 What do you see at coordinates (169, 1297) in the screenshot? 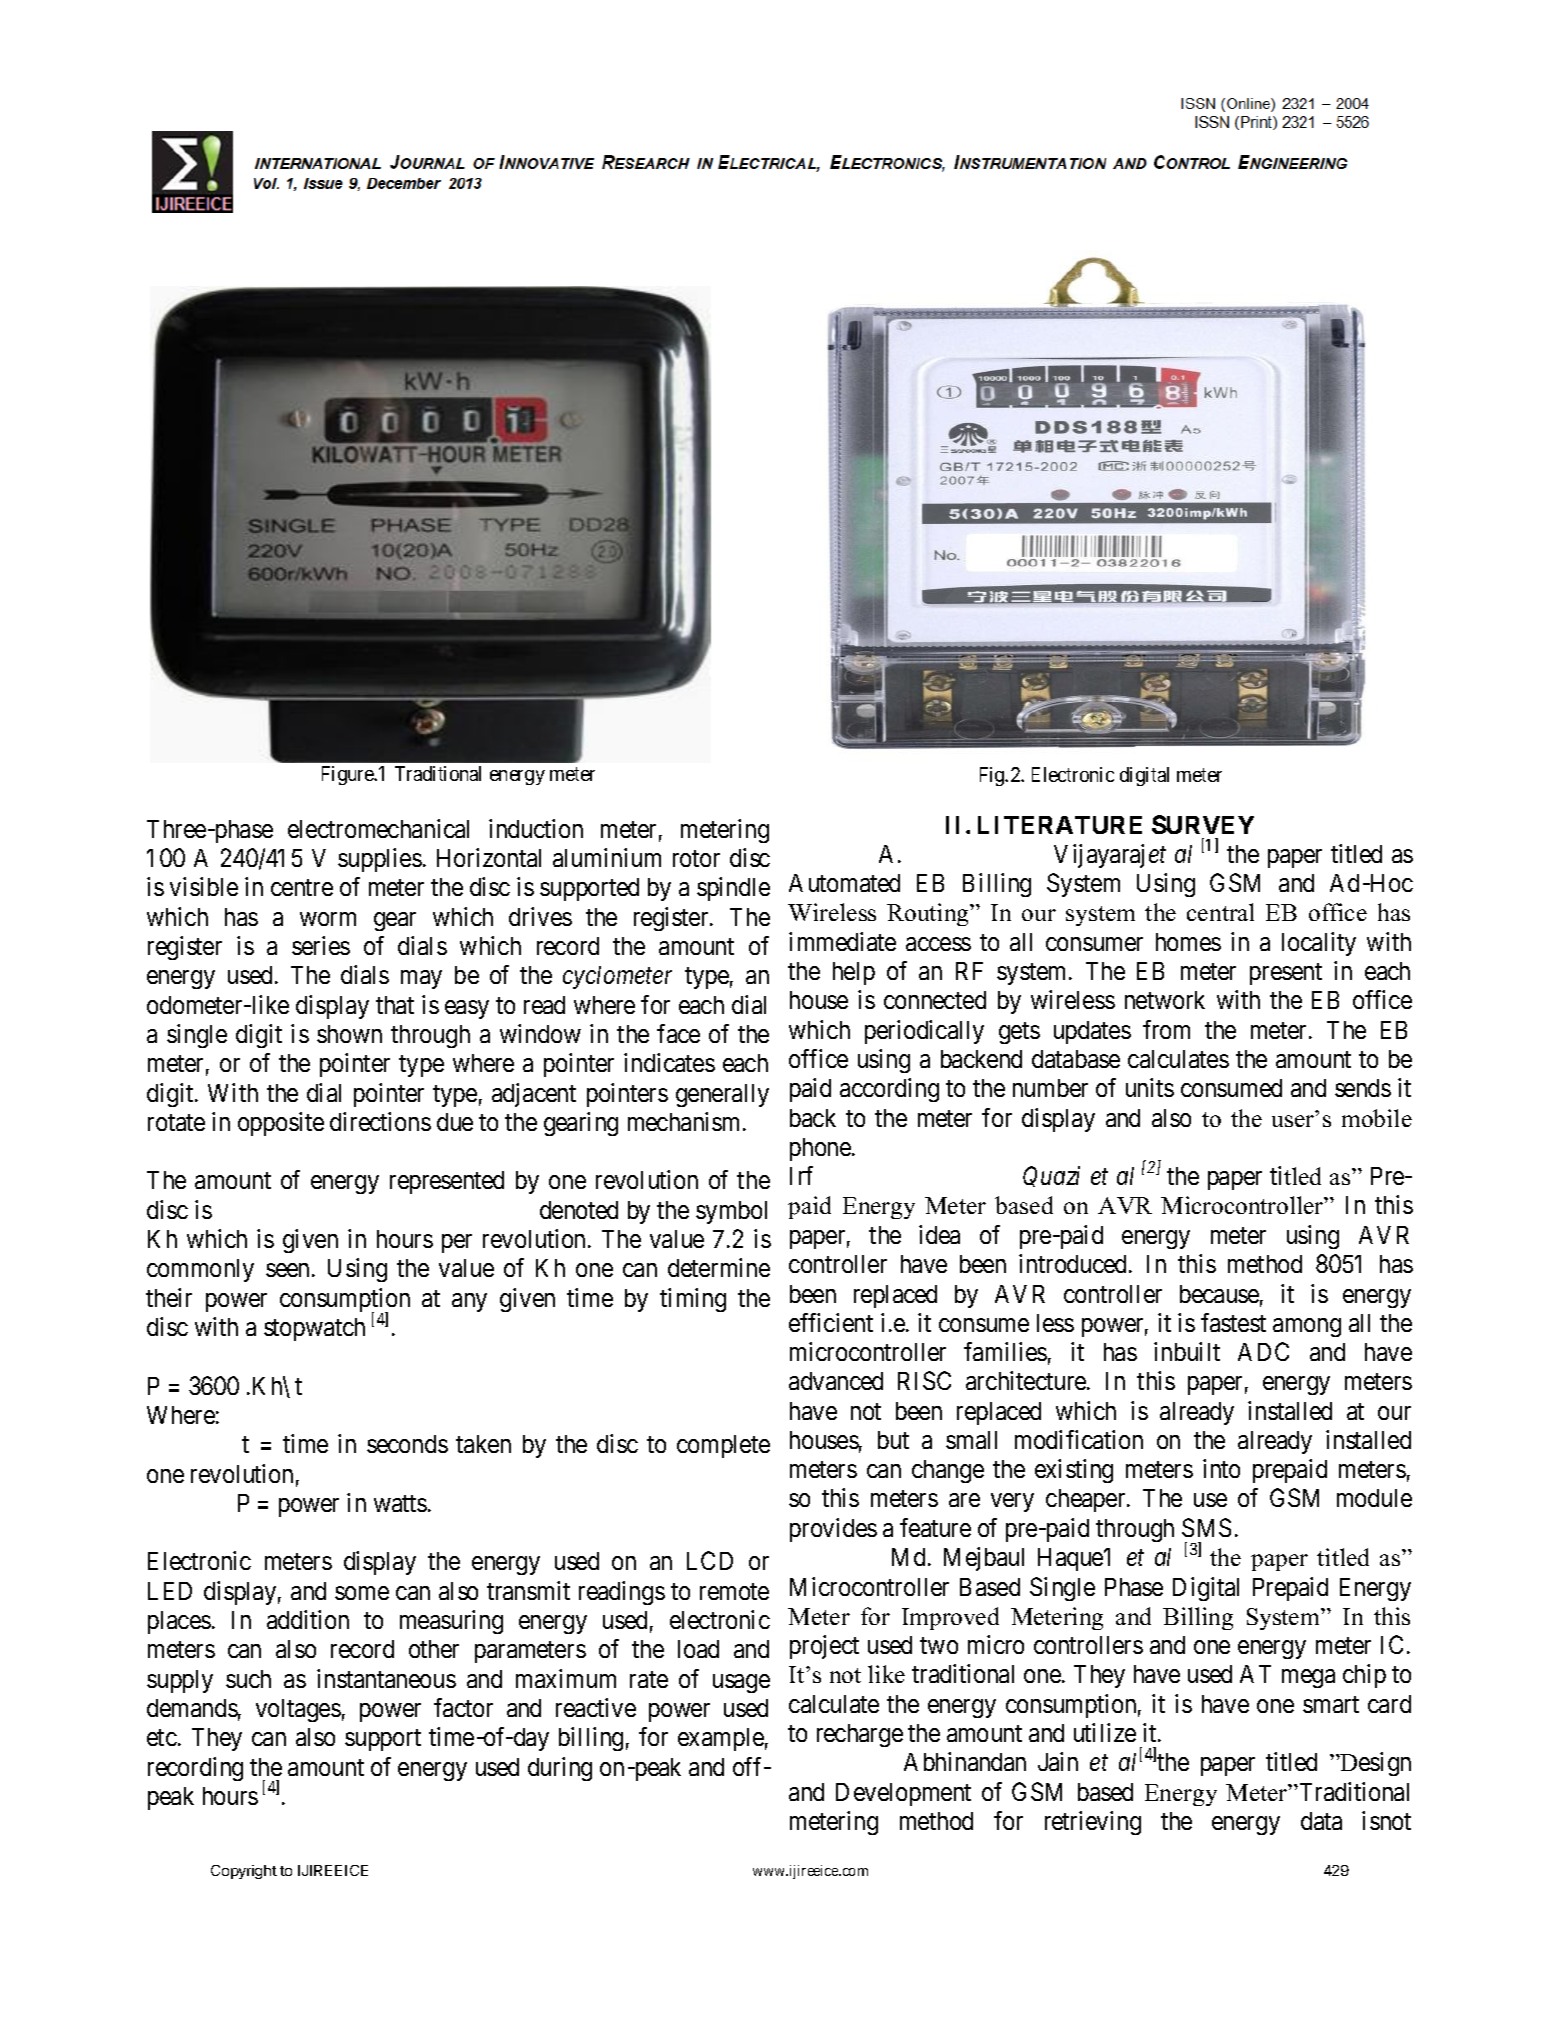
I see `their` at bounding box center [169, 1297].
